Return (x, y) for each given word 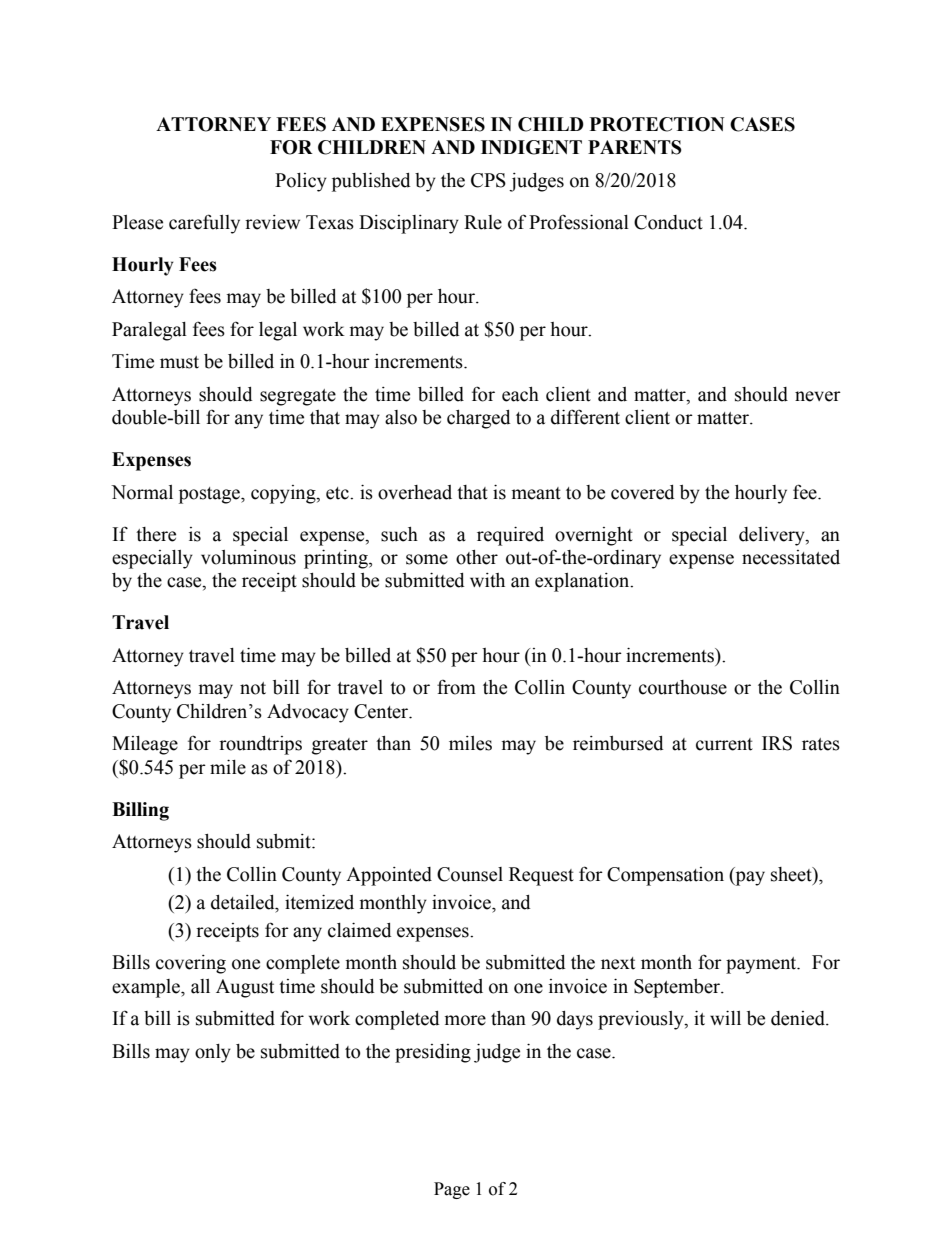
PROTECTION (657, 124)
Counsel (470, 874)
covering (191, 964)
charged (479, 419)
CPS (488, 180)
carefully (204, 224)
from (456, 687)
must (179, 362)
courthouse (683, 687)
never (818, 396)
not (253, 688)
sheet (792, 875)
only (213, 1053)
